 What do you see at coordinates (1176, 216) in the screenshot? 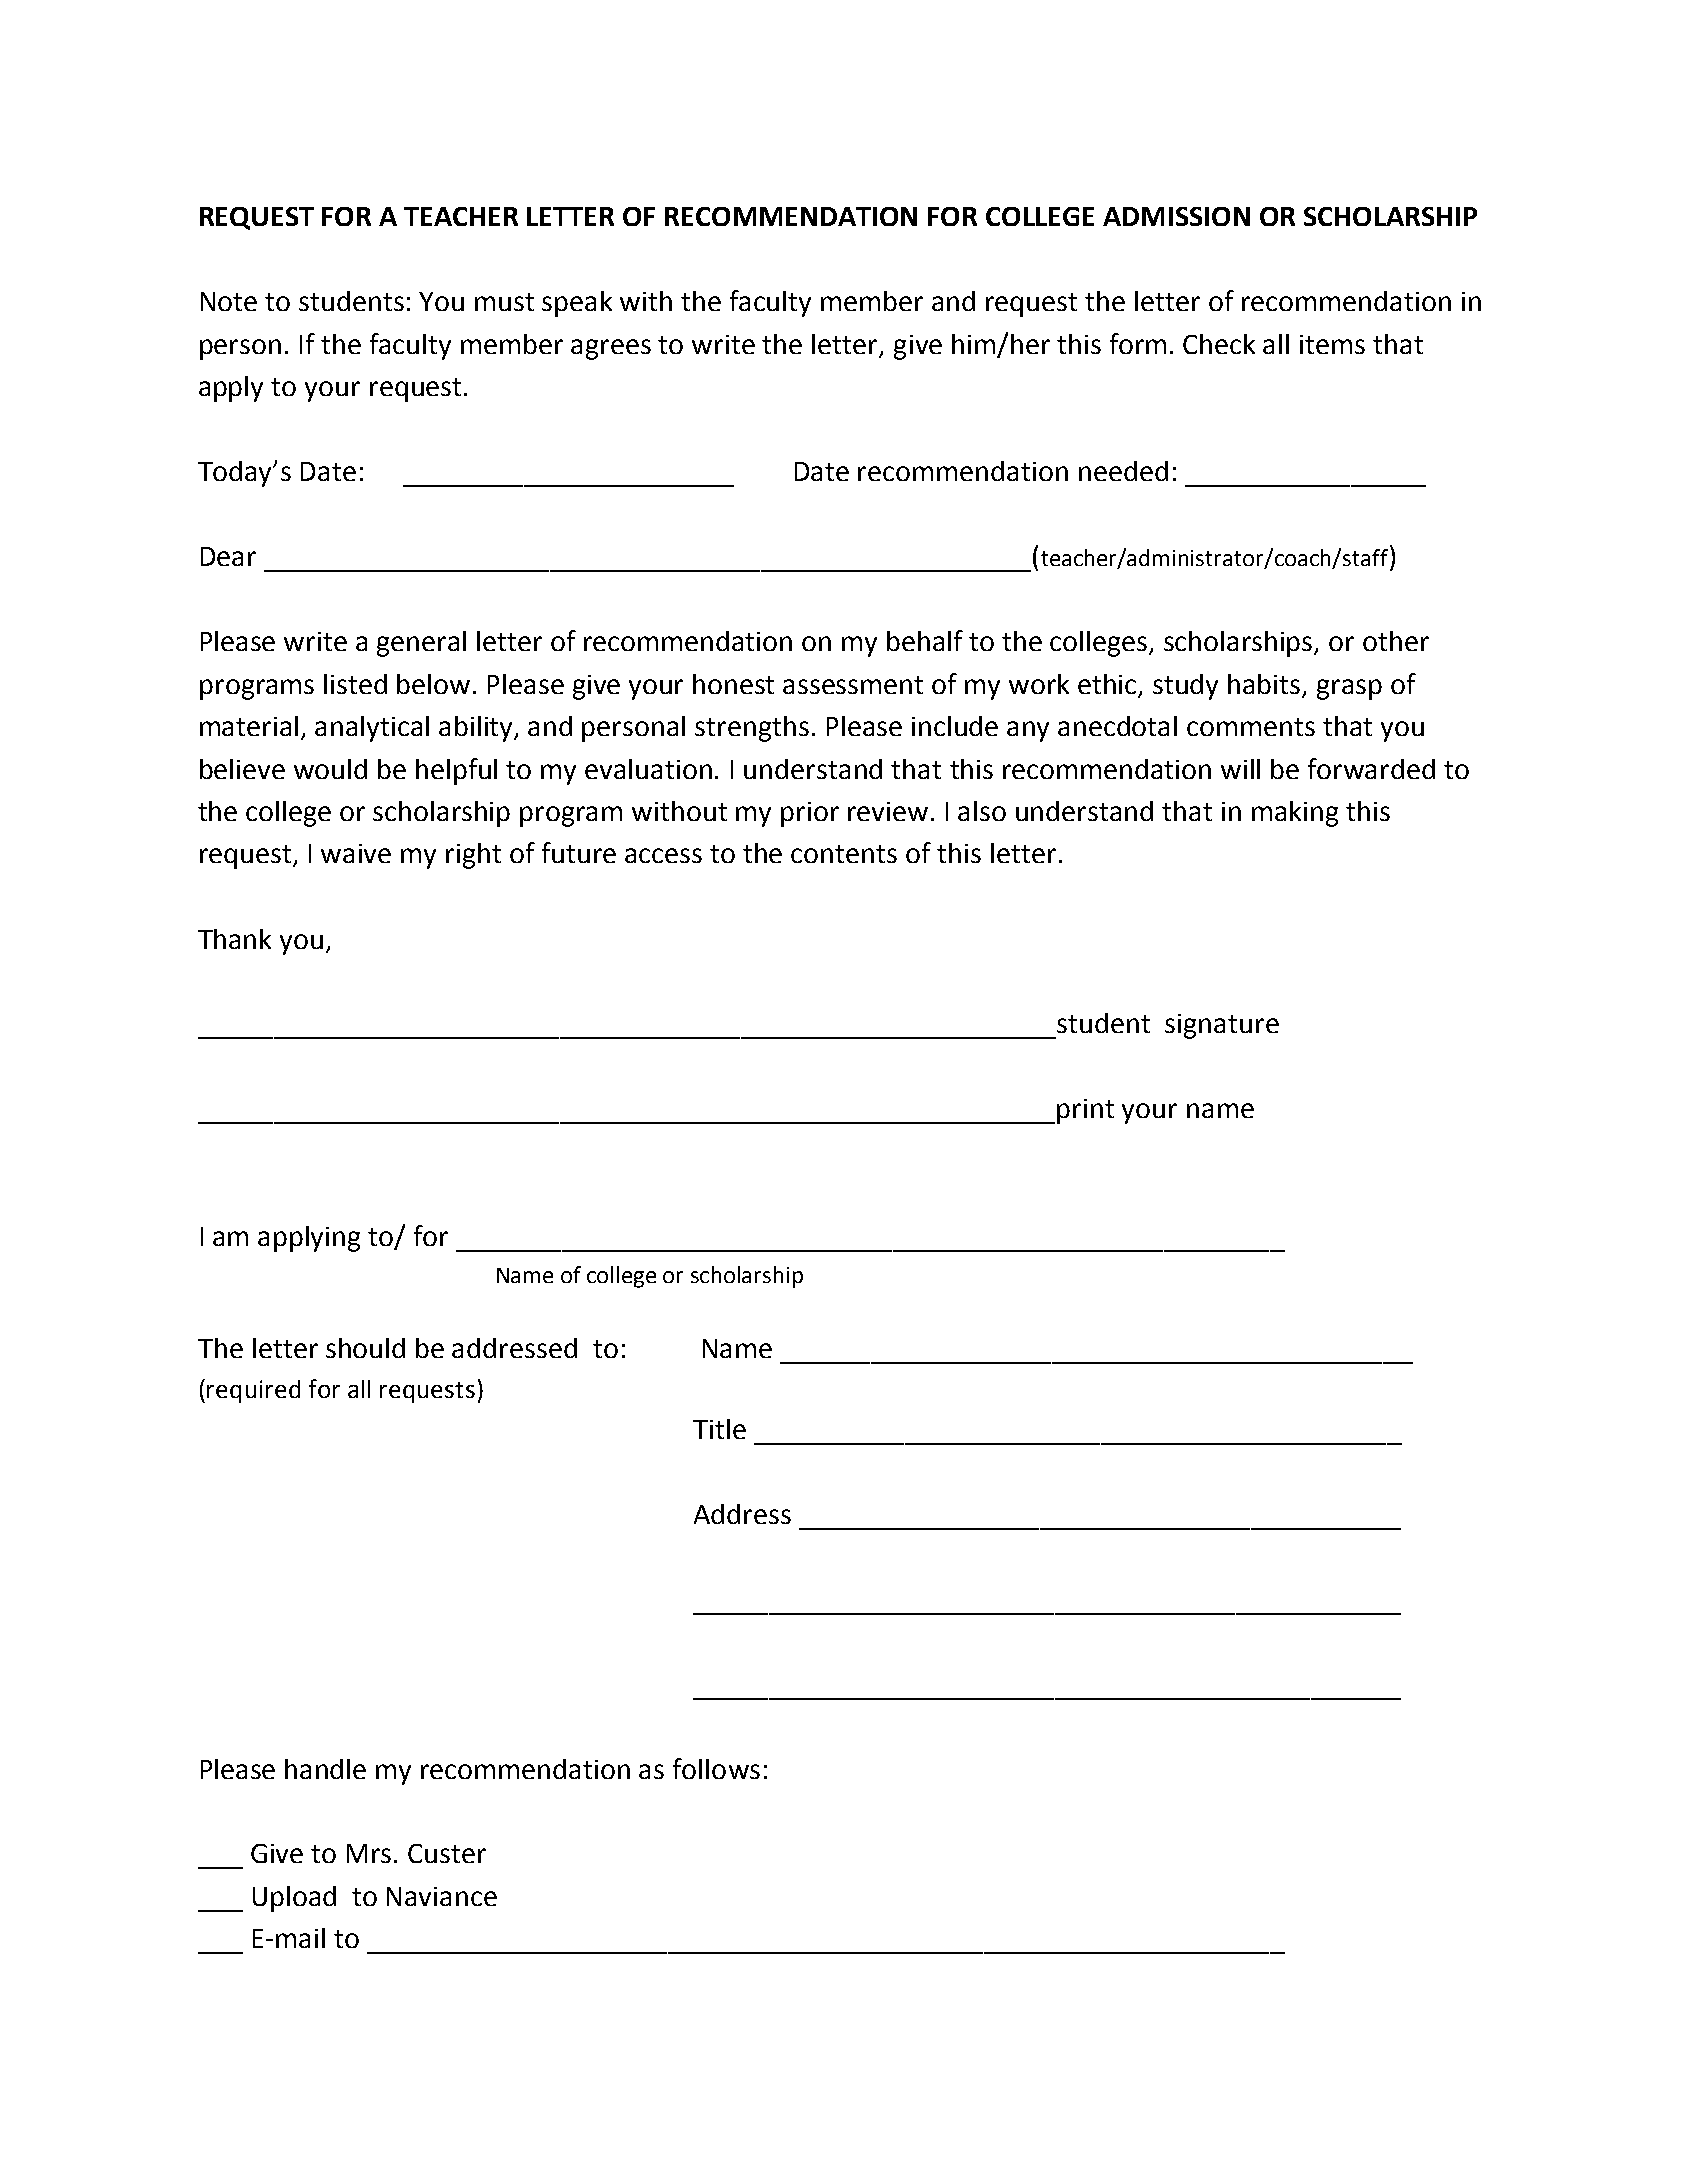
I see `ADMISSION` at bounding box center [1176, 216].
